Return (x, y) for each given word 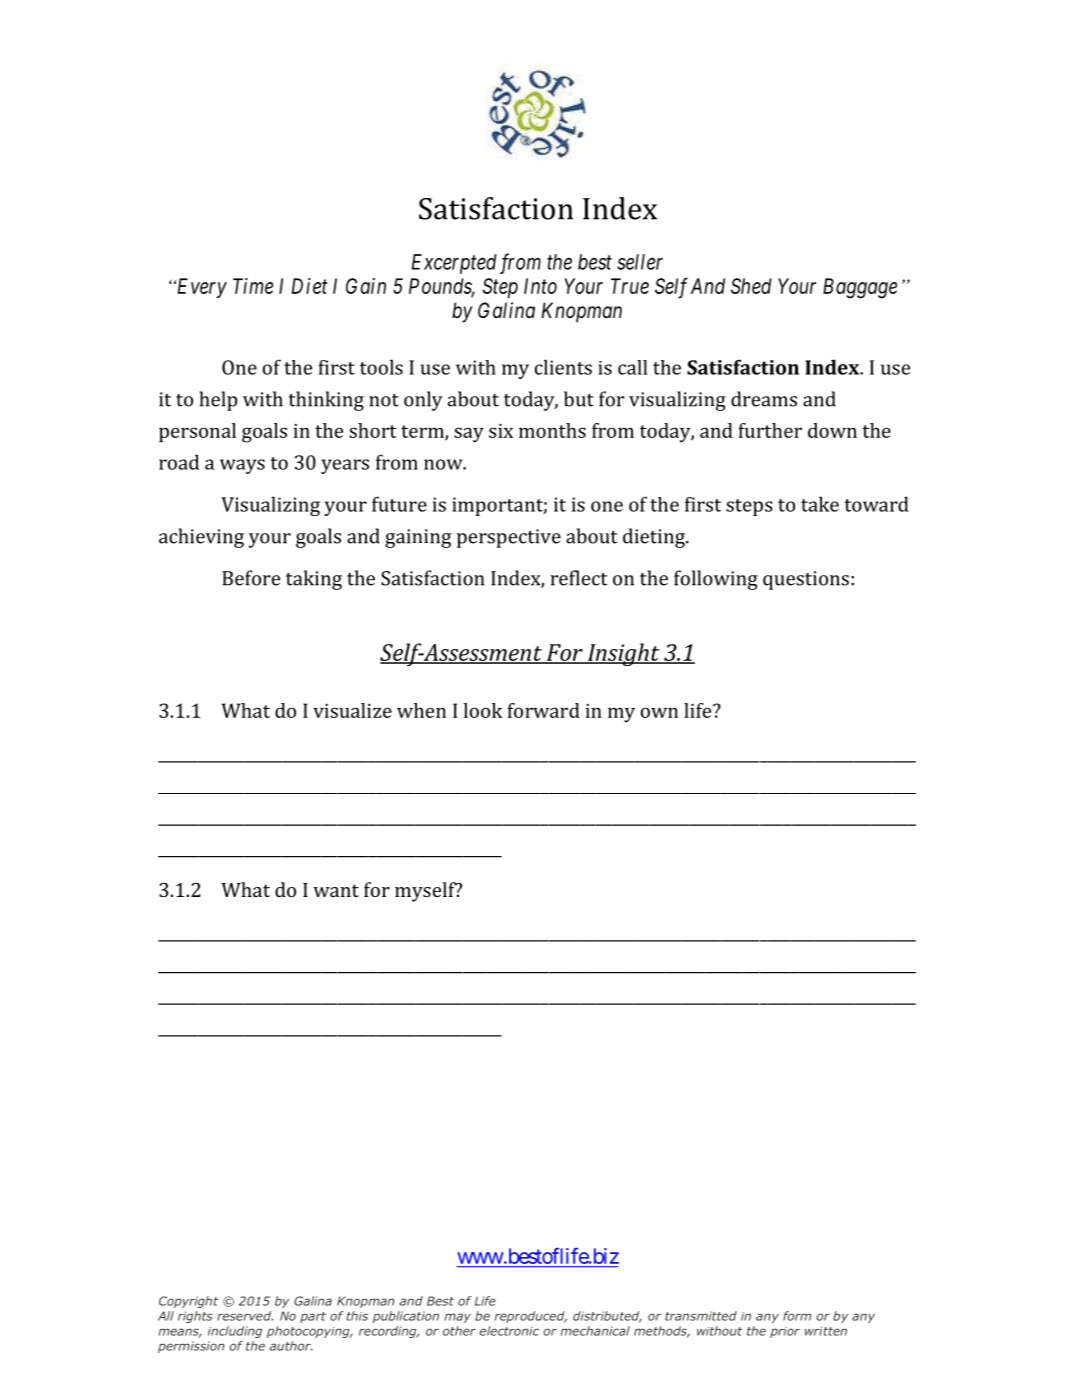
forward (543, 710)
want (336, 890)
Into (540, 286)
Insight (623, 654)
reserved (245, 1316)
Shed (751, 286)
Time (253, 286)
